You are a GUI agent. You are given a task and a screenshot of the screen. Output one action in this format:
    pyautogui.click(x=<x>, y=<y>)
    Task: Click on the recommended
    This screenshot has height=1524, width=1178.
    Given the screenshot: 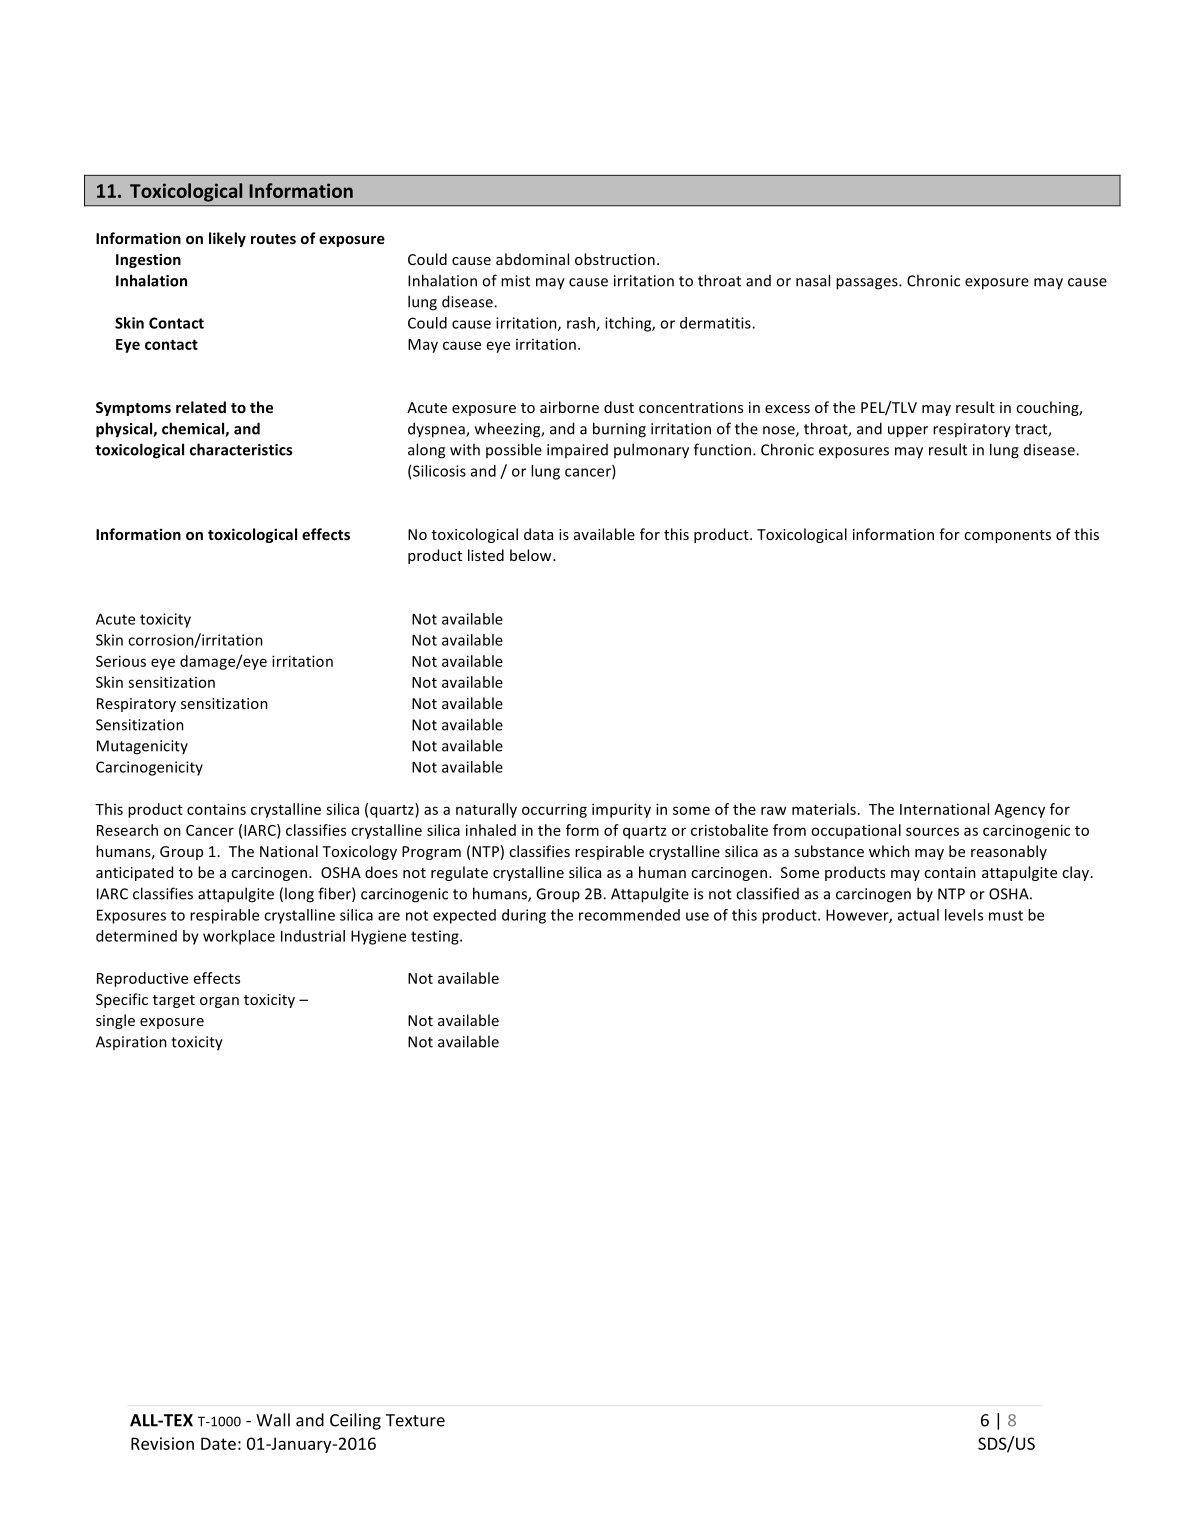 What is the action you would take?
    pyautogui.click(x=629, y=915)
